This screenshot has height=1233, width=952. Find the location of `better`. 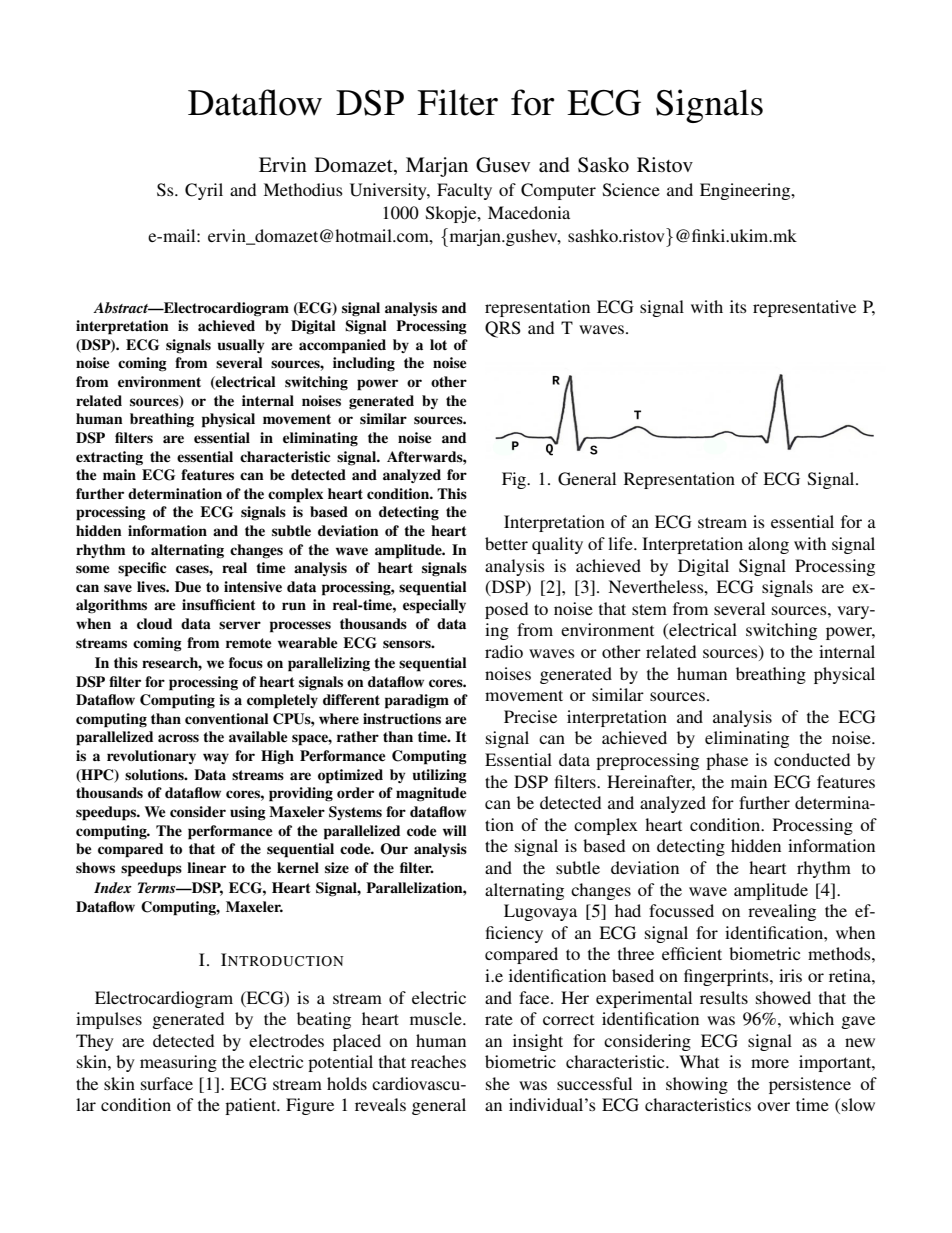

better is located at coordinates (506, 543).
